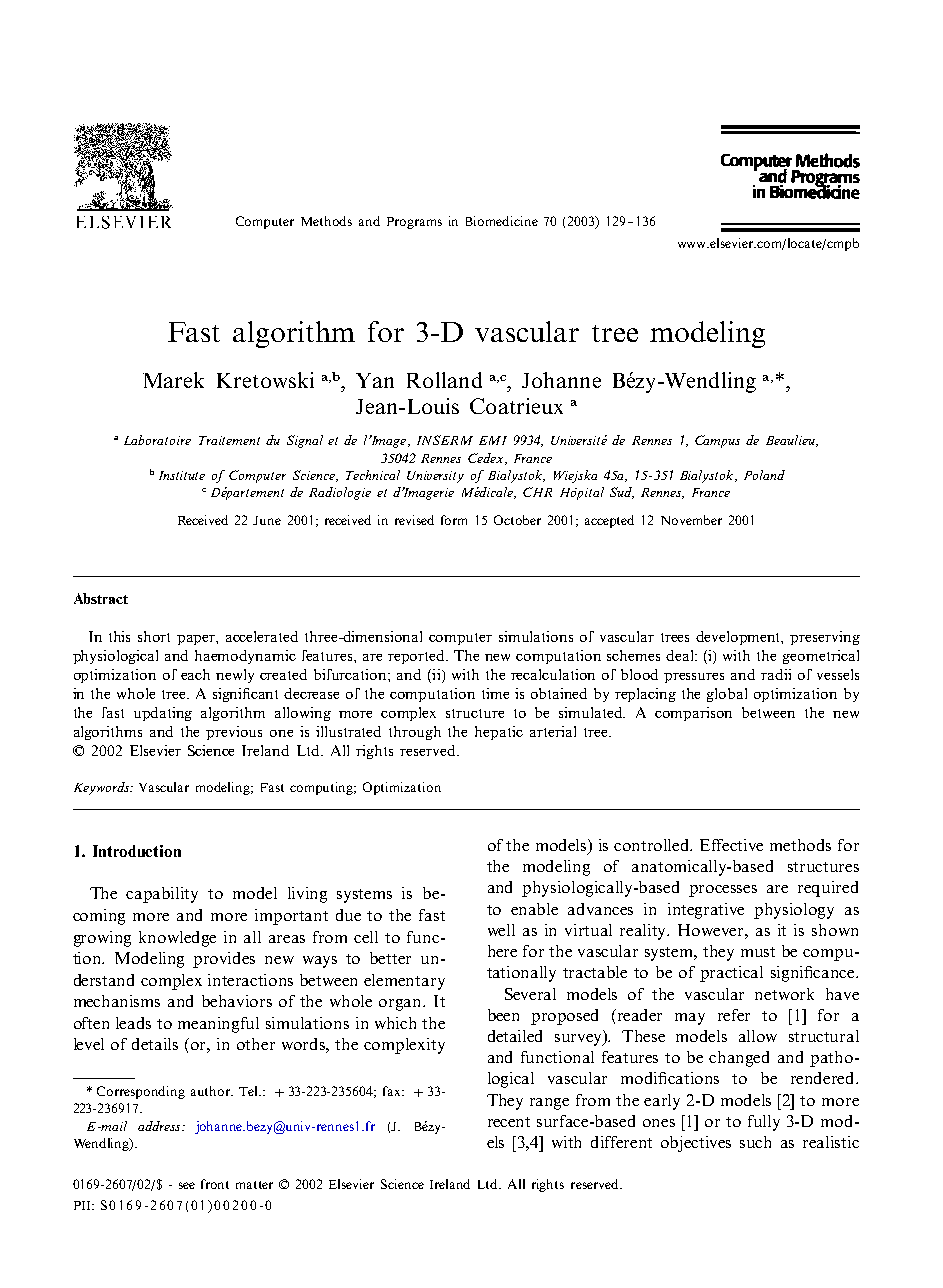 The image size is (943, 1288). I want to click on Marek, so click(173, 380).
